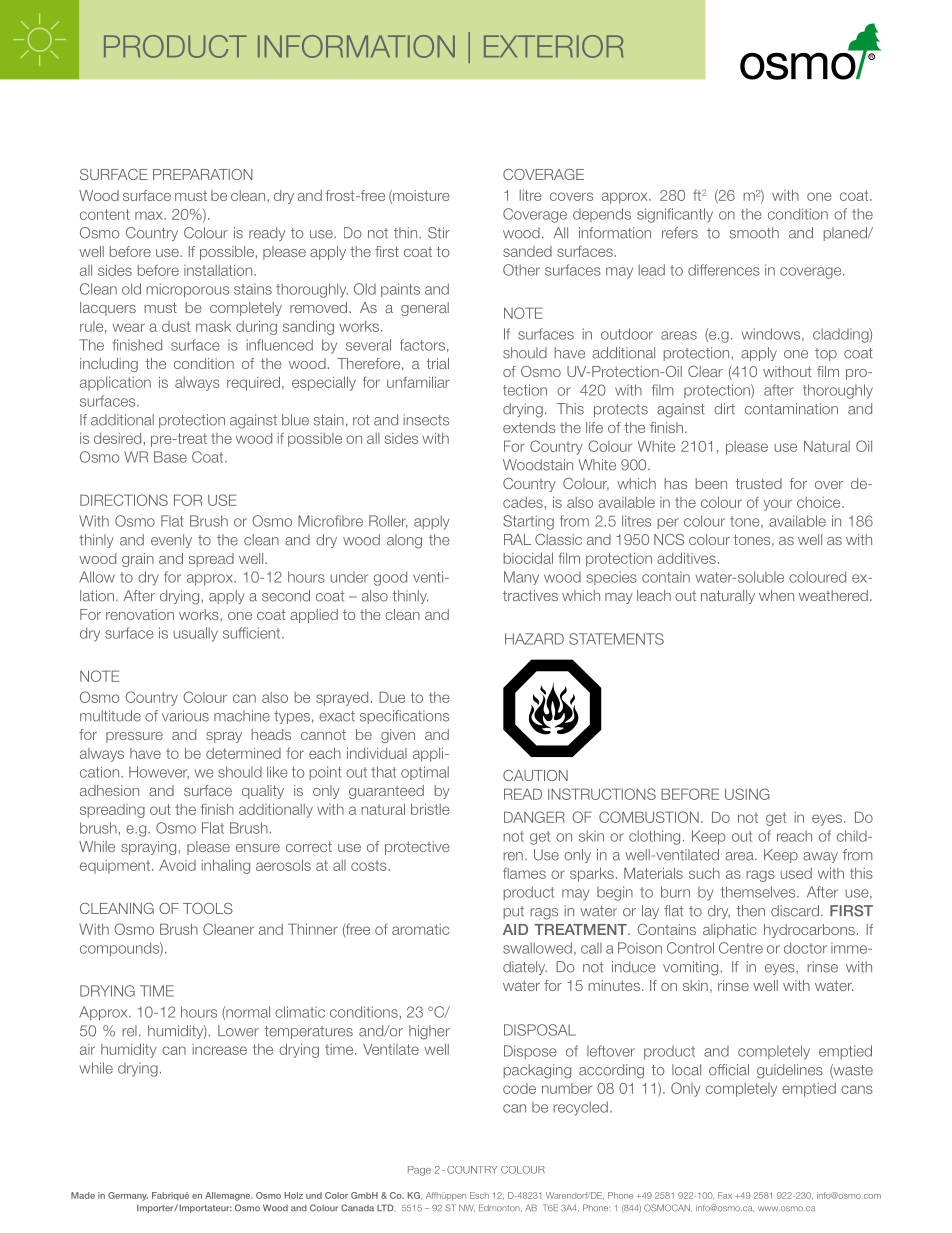 The height and width of the screenshot is (1233, 952). I want to click on PREPARATION, so click(203, 174).
